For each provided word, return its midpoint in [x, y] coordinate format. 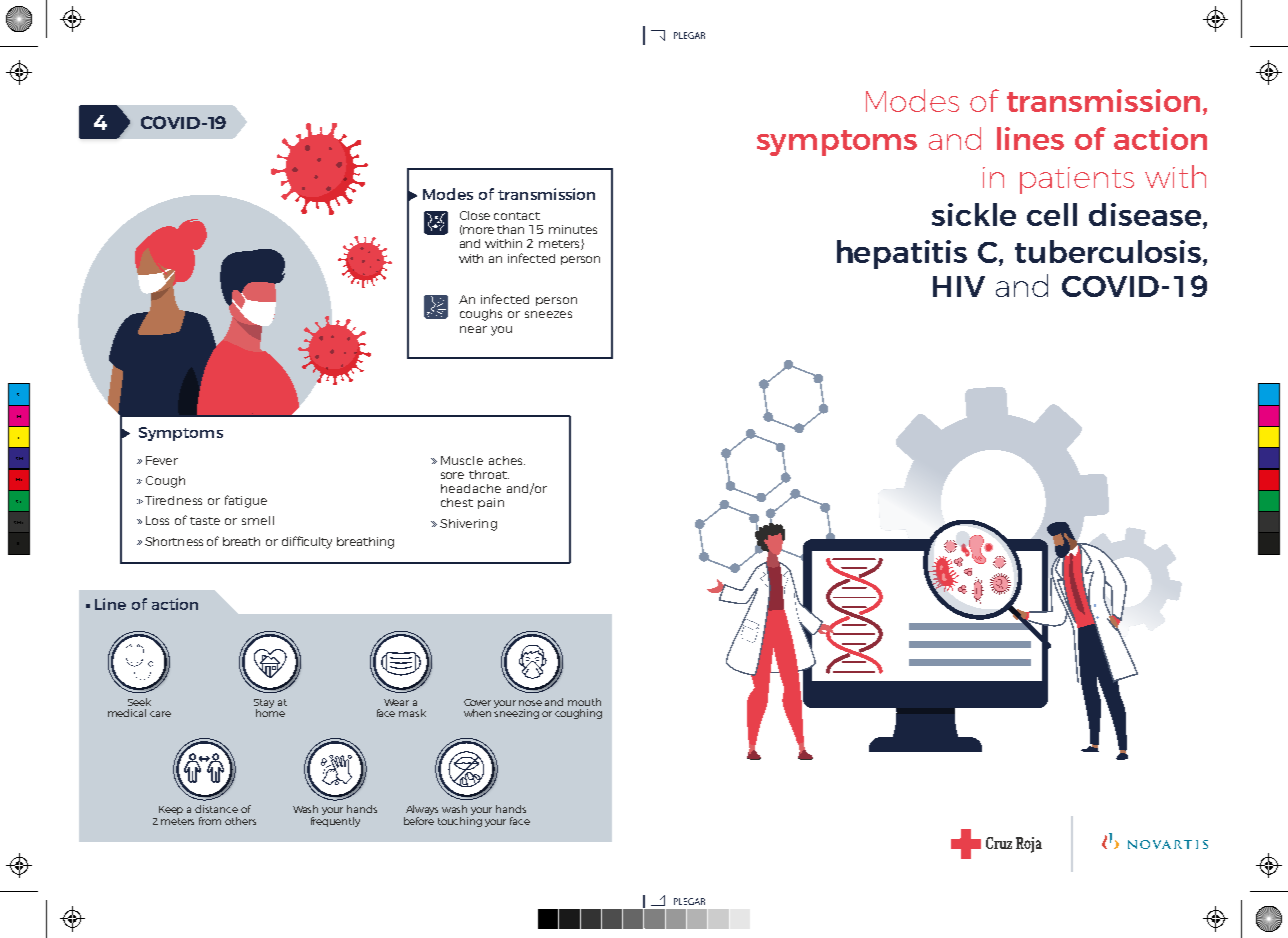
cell [1052, 214]
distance [216, 809]
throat [489, 474]
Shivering [468, 525]
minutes [573, 229]
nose [530, 703]
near [473, 329]
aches [507, 460]
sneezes [548, 314]
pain [491, 503]
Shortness [174, 541]
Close [475, 215]
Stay [264, 704]
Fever [162, 460]
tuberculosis [1109, 253]
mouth [584, 702]
